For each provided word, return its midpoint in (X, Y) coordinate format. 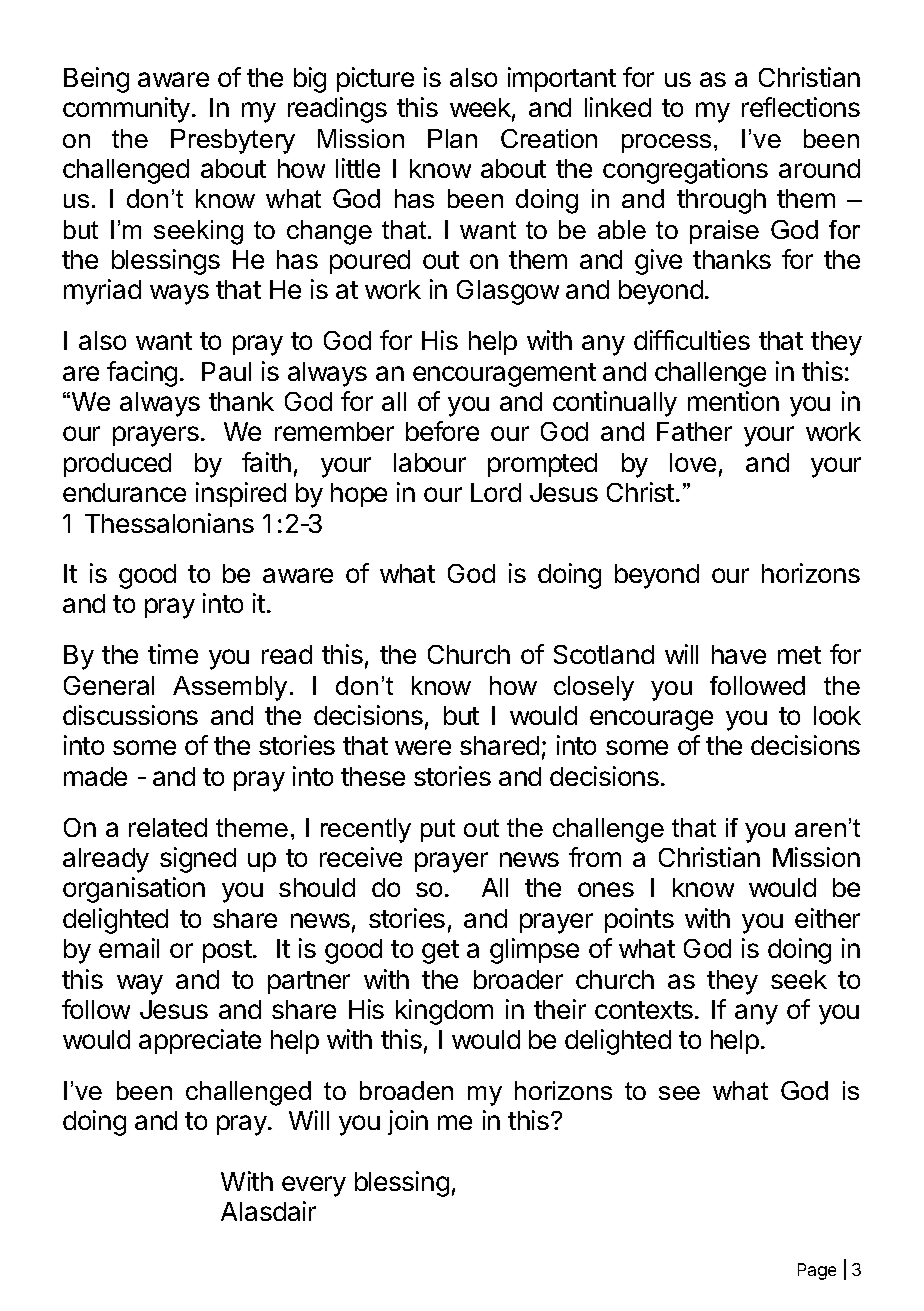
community (126, 110)
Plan (452, 138)
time (173, 654)
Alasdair (268, 1211)
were (423, 747)
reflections (801, 107)
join (408, 1122)
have (739, 654)
